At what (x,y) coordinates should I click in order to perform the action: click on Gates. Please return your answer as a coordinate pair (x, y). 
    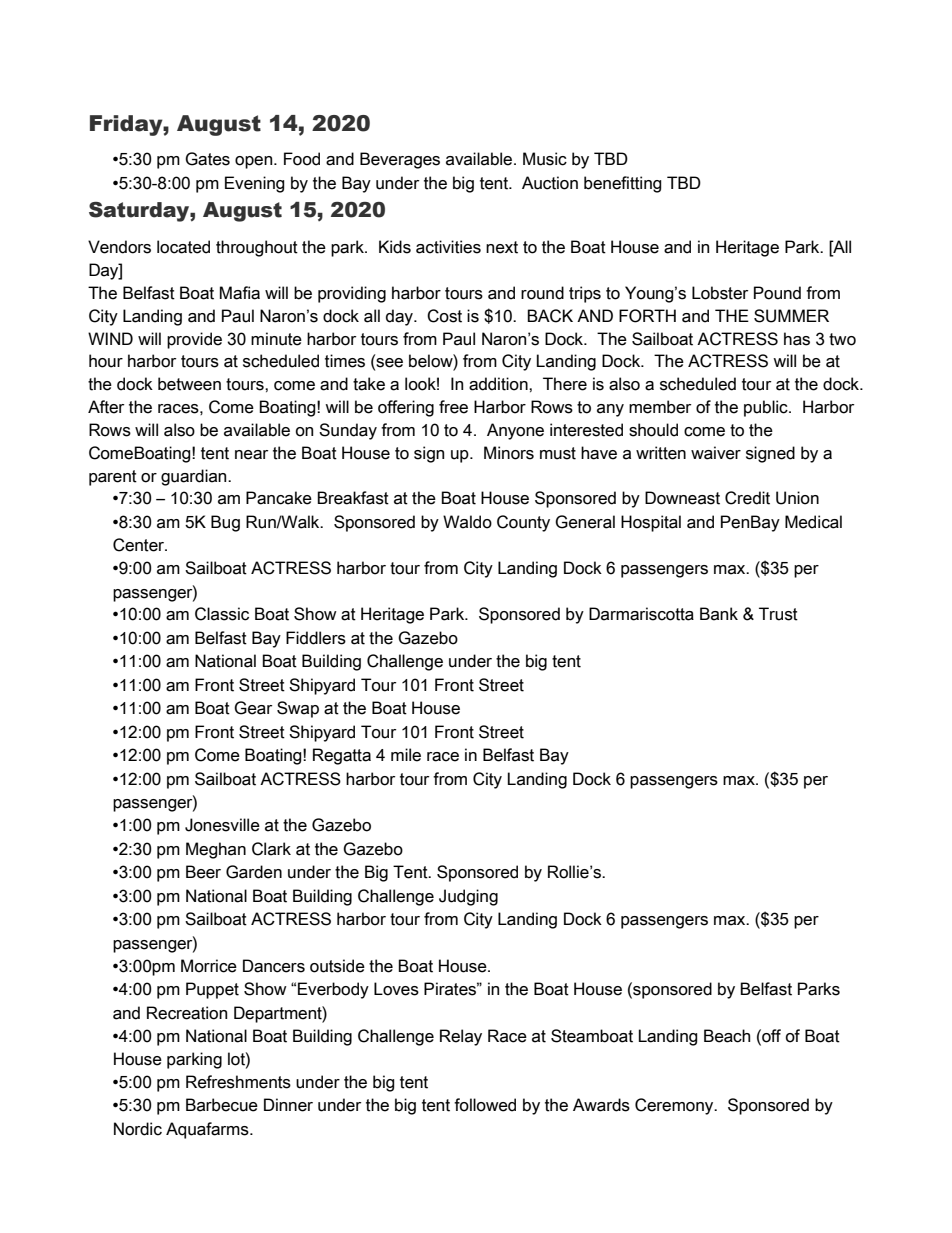
    Looking at the image, I should click on (207, 159).
